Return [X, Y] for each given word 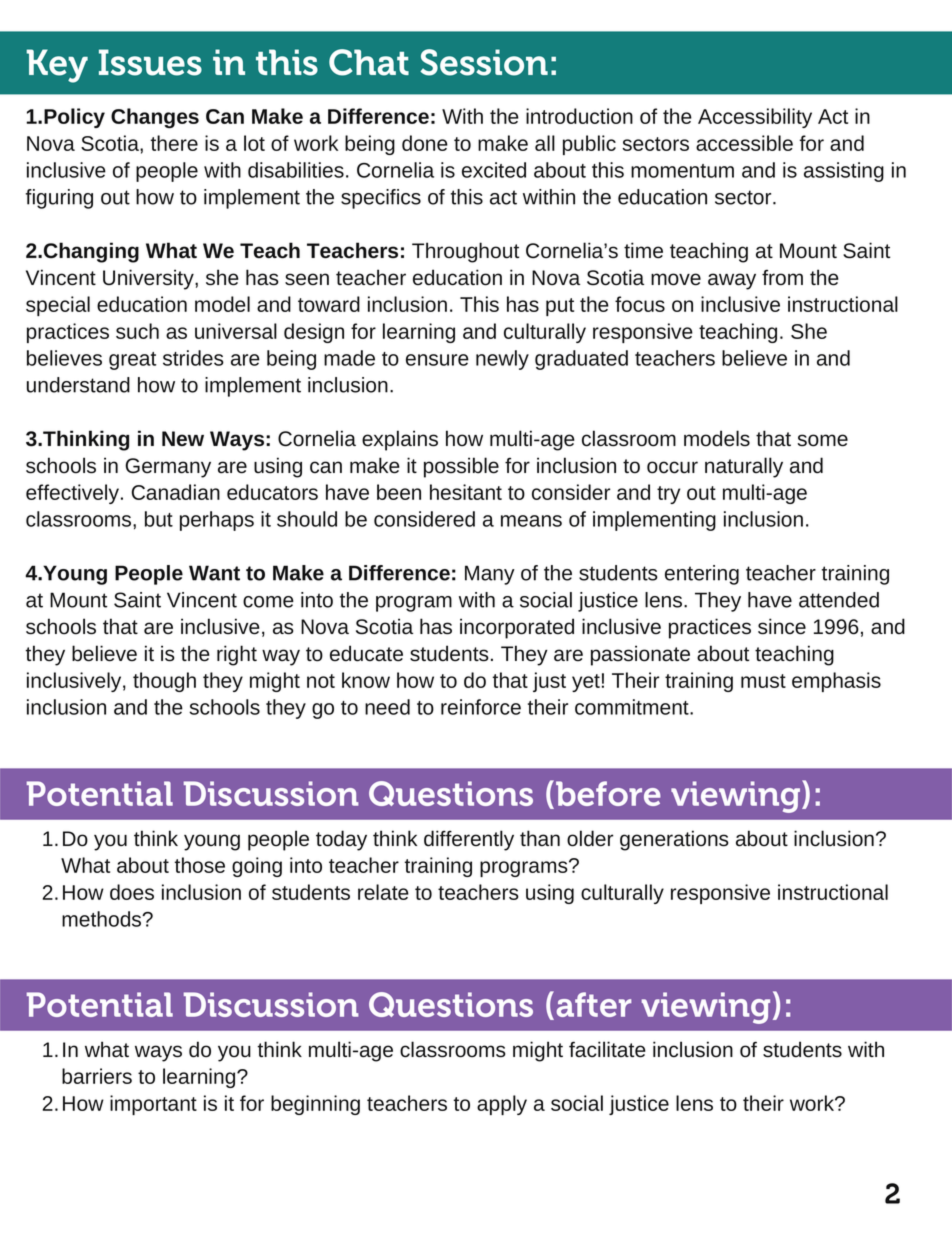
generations [674, 840]
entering [702, 575]
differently [469, 840]
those [200, 865]
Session [484, 62]
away [732, 281]
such [137, 331]
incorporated [517, 628]
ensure [437, 360]
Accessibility [755, 118]
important [153, 1105]
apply [502, 1105]
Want [214, 573]
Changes [155, 118]
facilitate [607, 1049]
